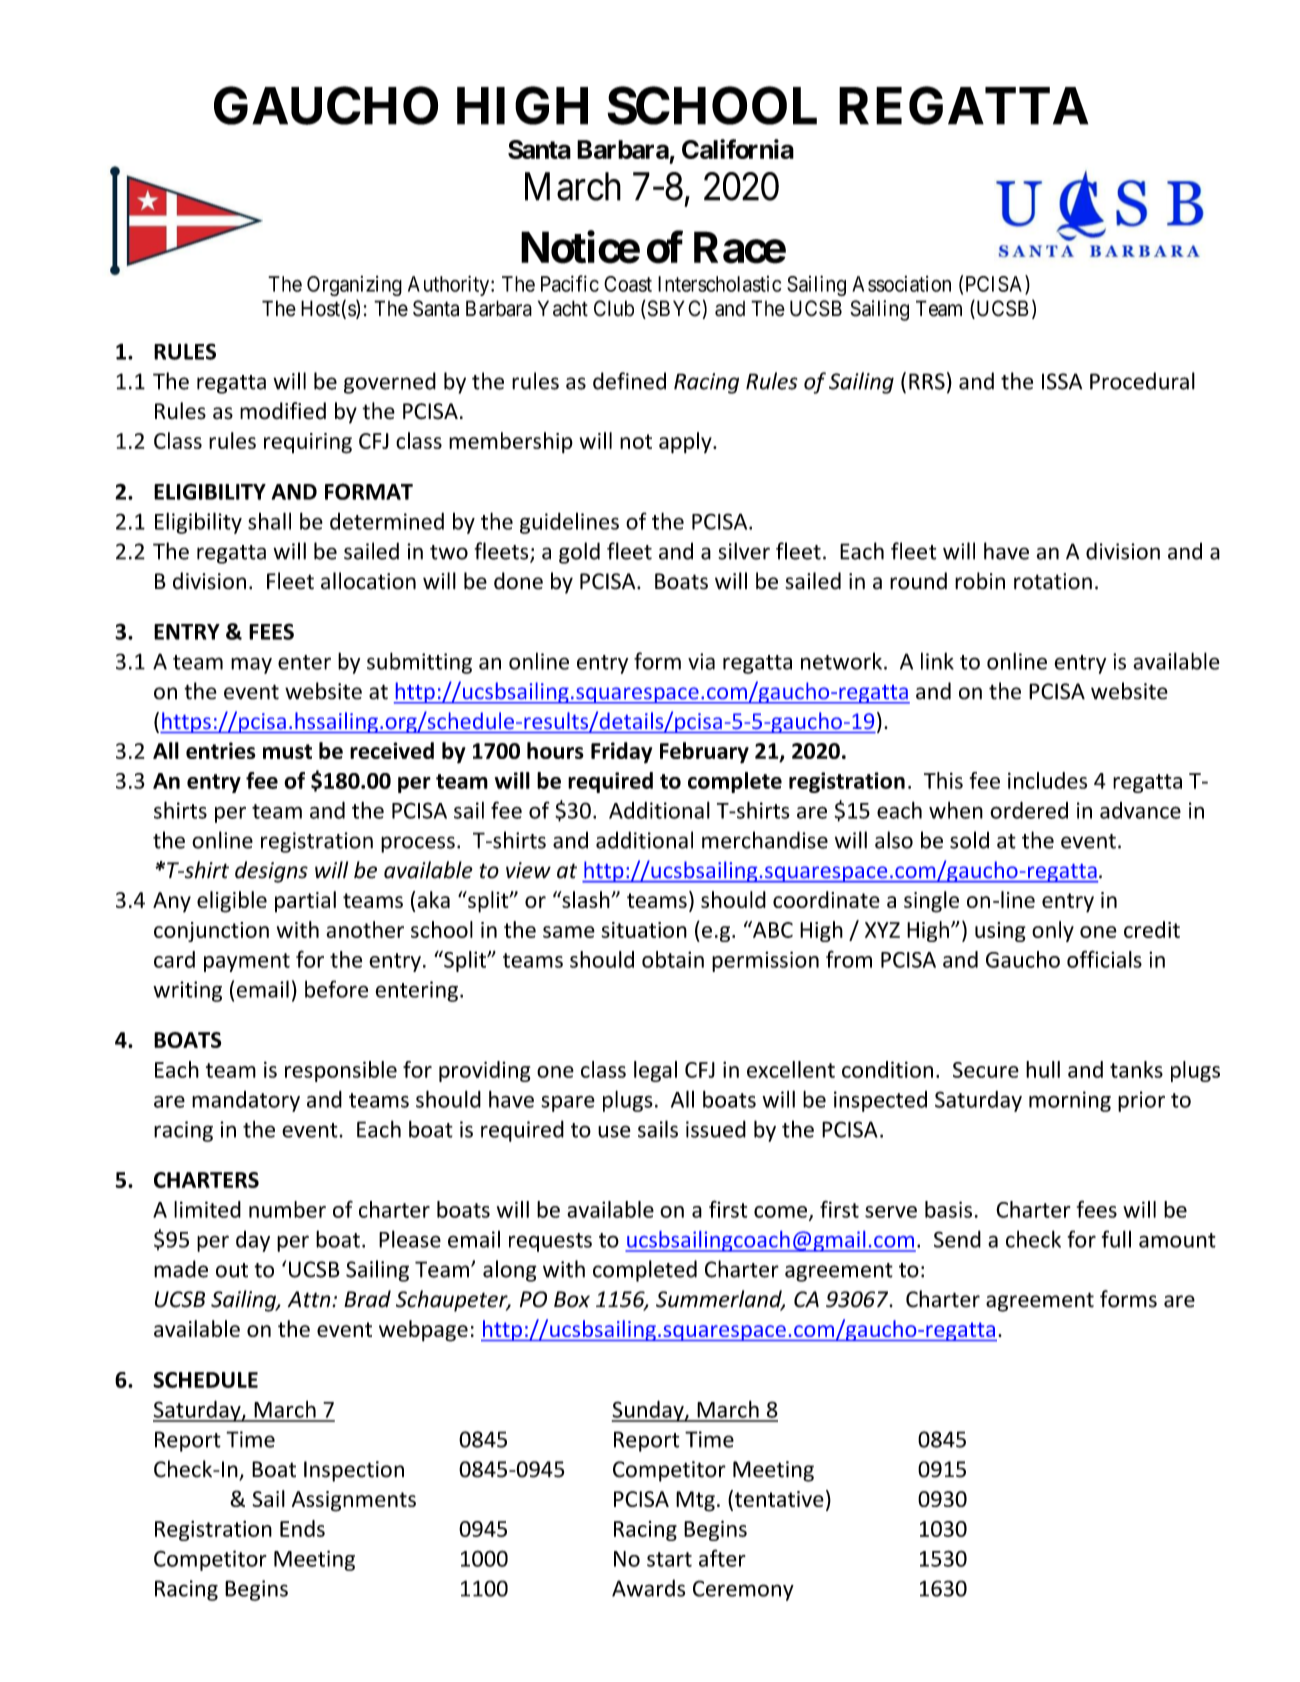  Describe the element at coordinates (738, 149) in the screenshot. I see `California` at that location.
